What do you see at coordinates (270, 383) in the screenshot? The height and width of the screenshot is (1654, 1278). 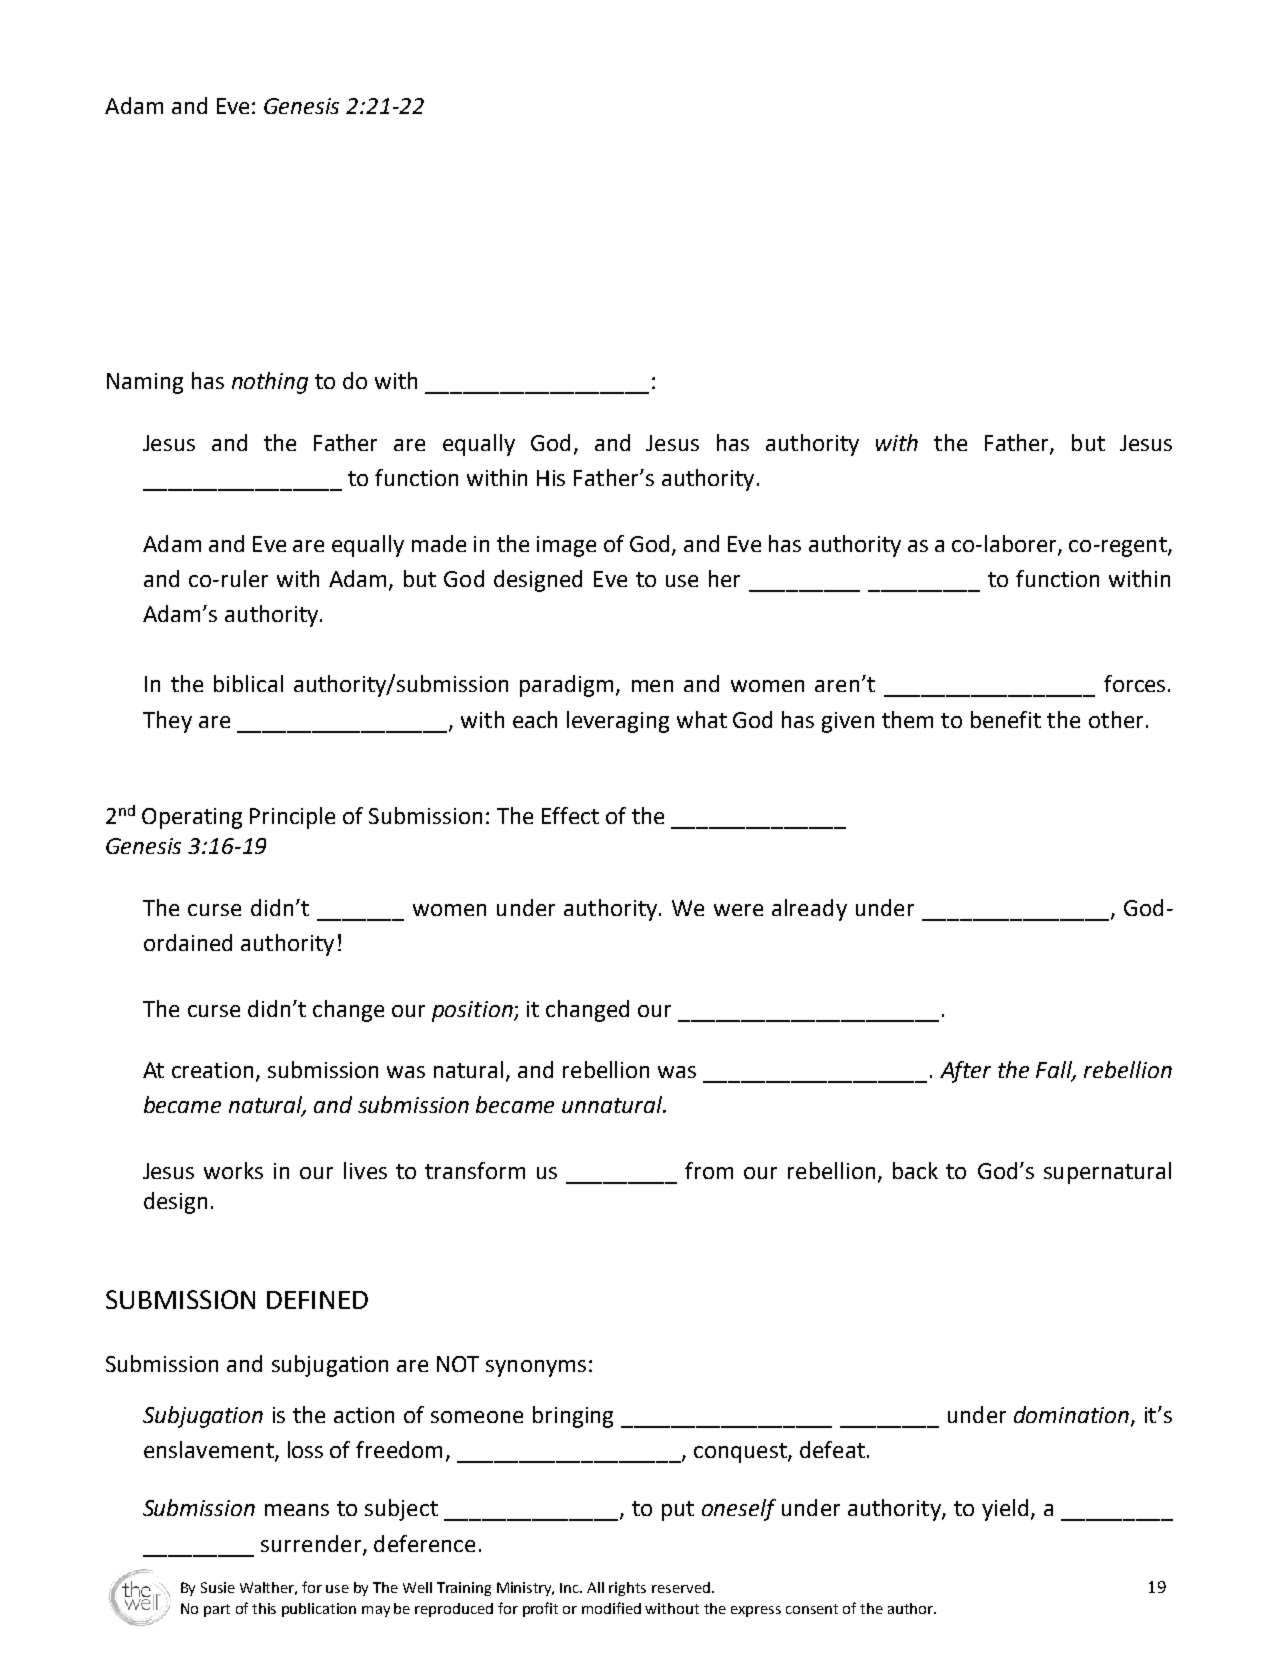 I see `nothing` at bounding box center [270, 383].
